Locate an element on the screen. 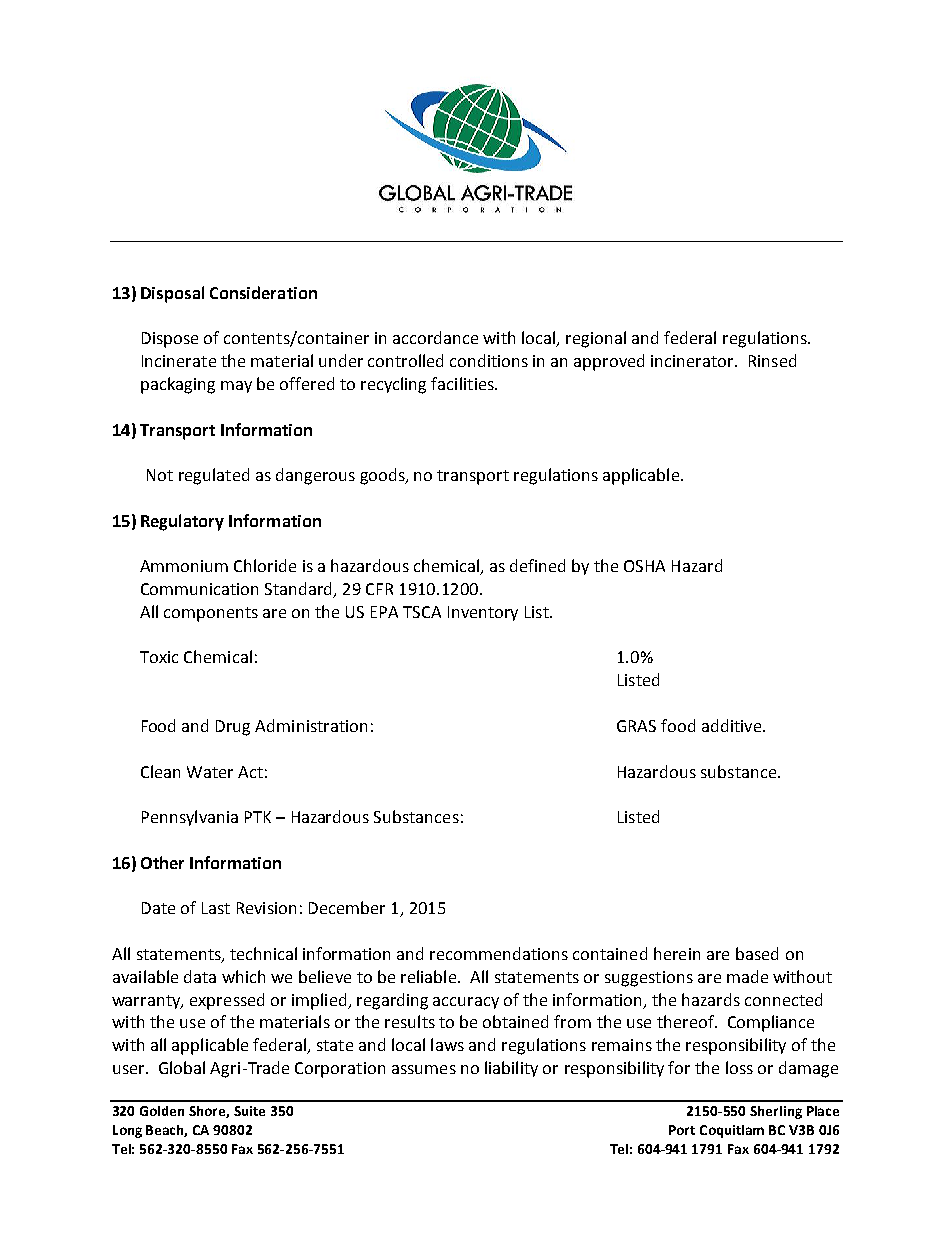  Disposal is located at coordinates (172, 294).
